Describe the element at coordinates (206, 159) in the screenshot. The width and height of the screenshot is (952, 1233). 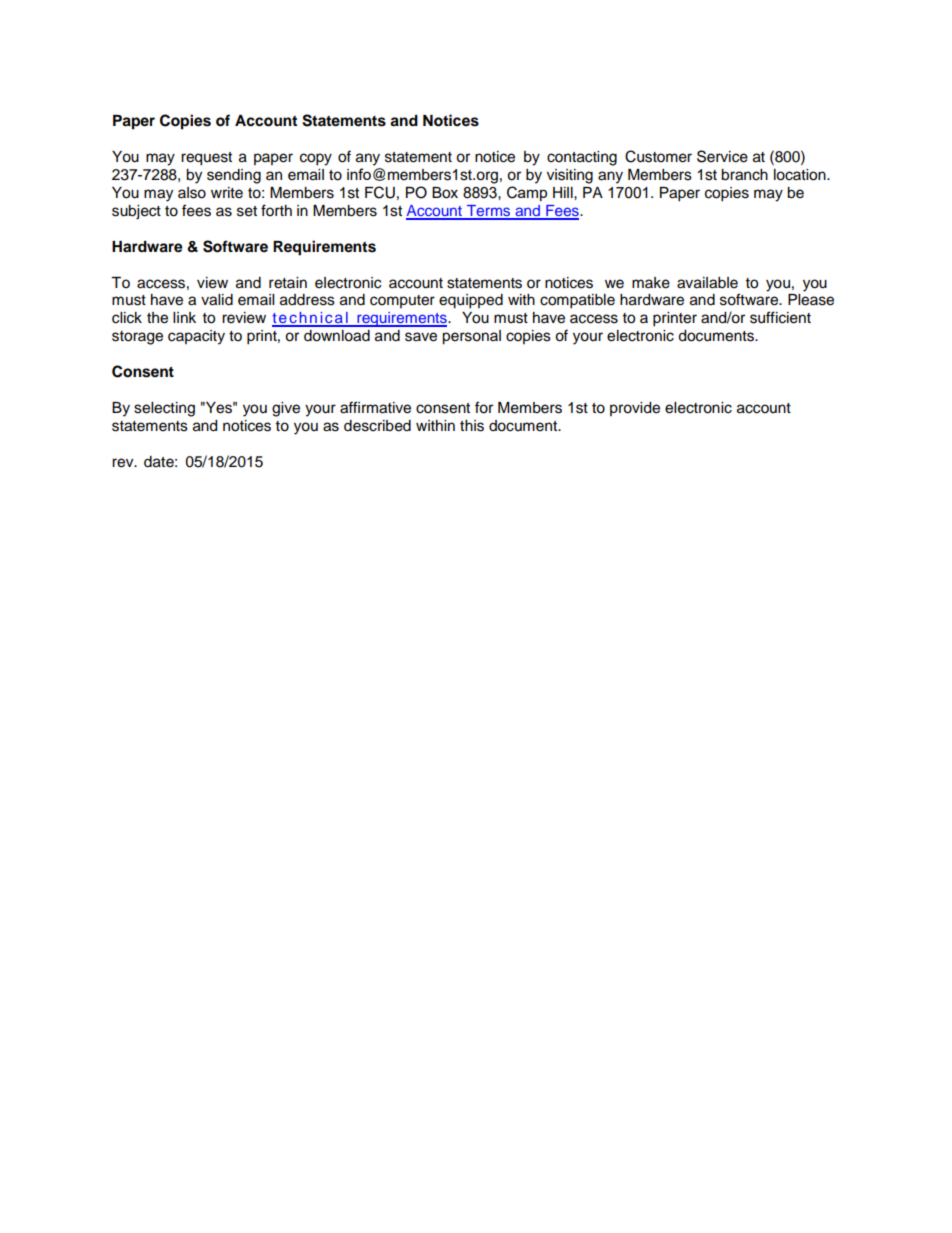
I see `request` at that location.
